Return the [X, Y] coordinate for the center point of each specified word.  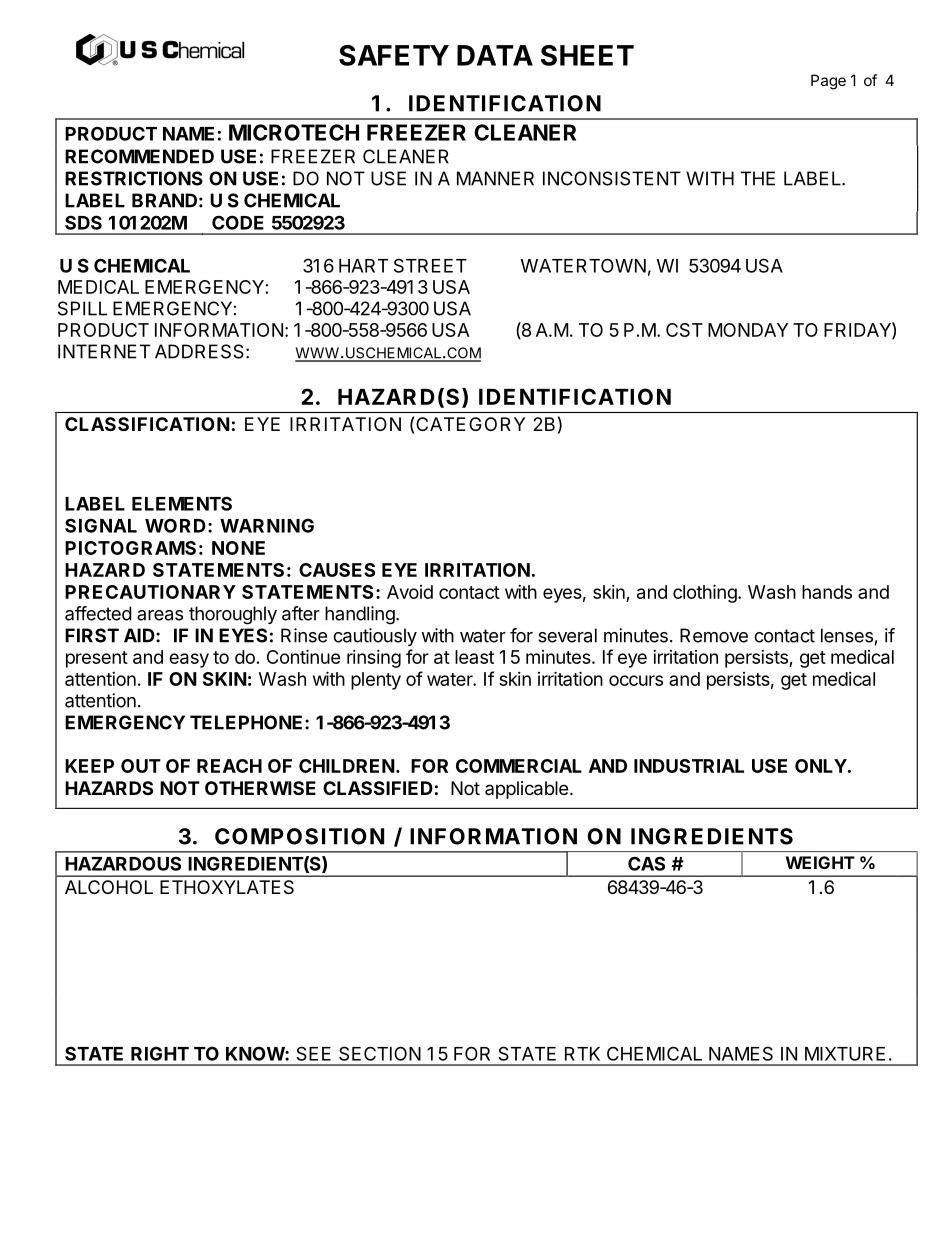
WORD [175, 525]
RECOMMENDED [139, 156]
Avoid [410, 592]
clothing [705, 593]
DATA [495, 55]
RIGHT [160, 1053]
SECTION [380, 1053]
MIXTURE [845, 1054]
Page [828, 82]
